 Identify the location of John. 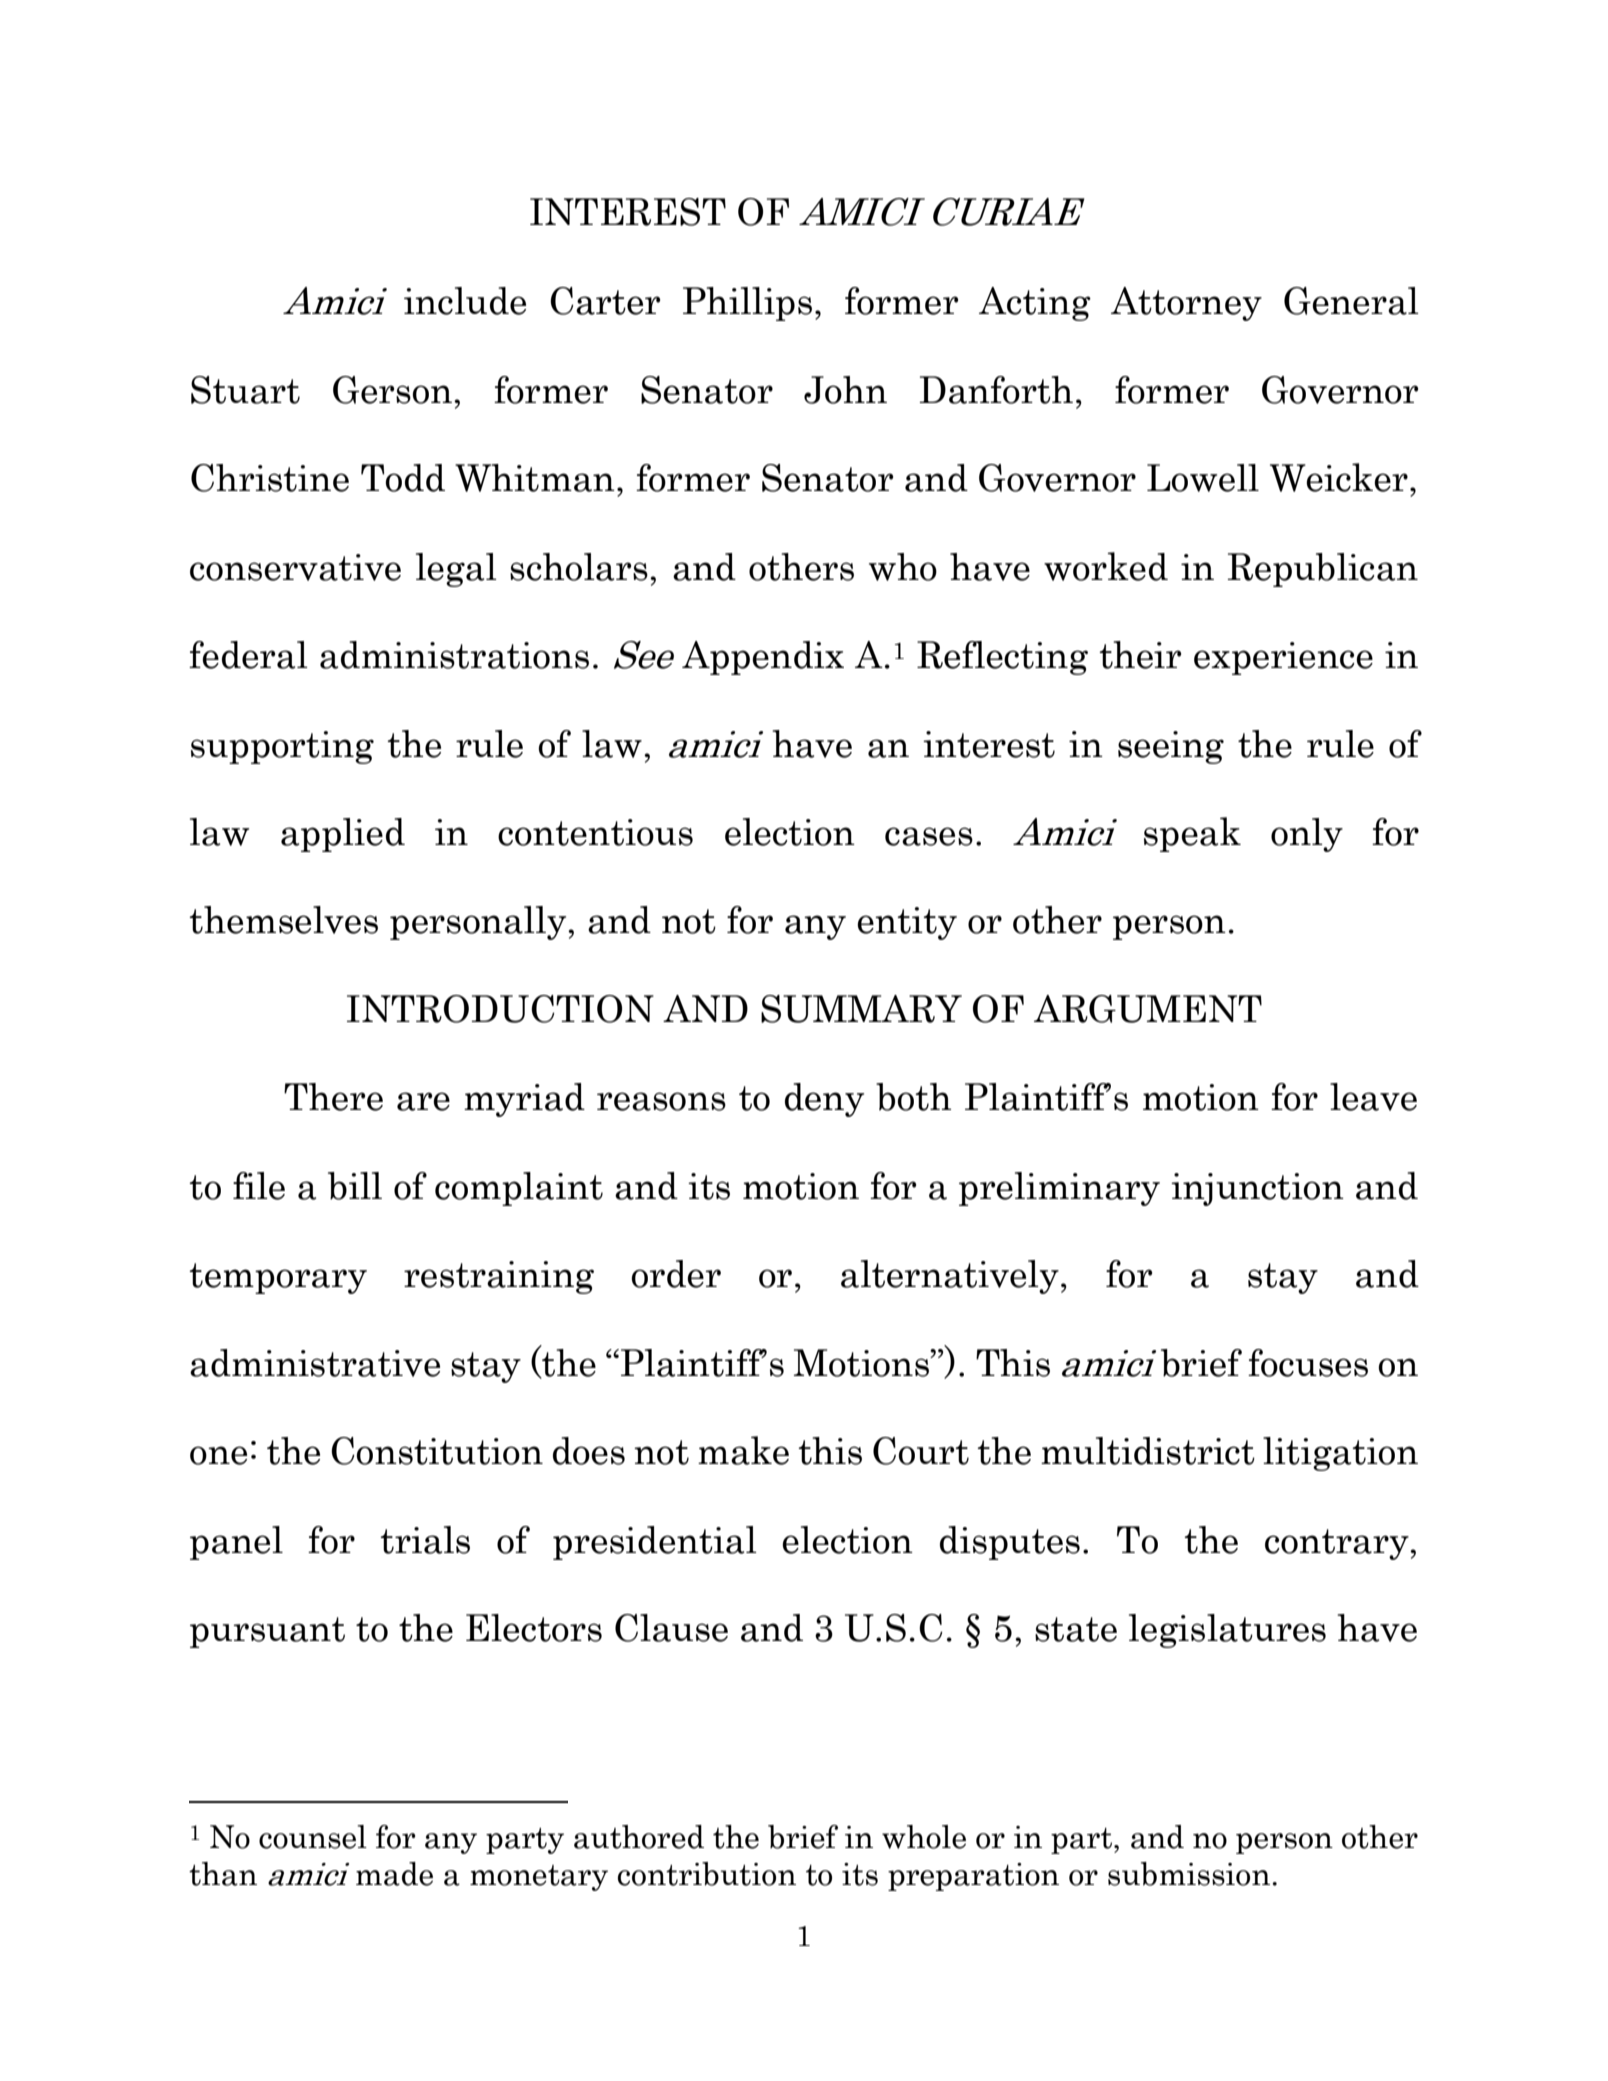
(845, 390).
